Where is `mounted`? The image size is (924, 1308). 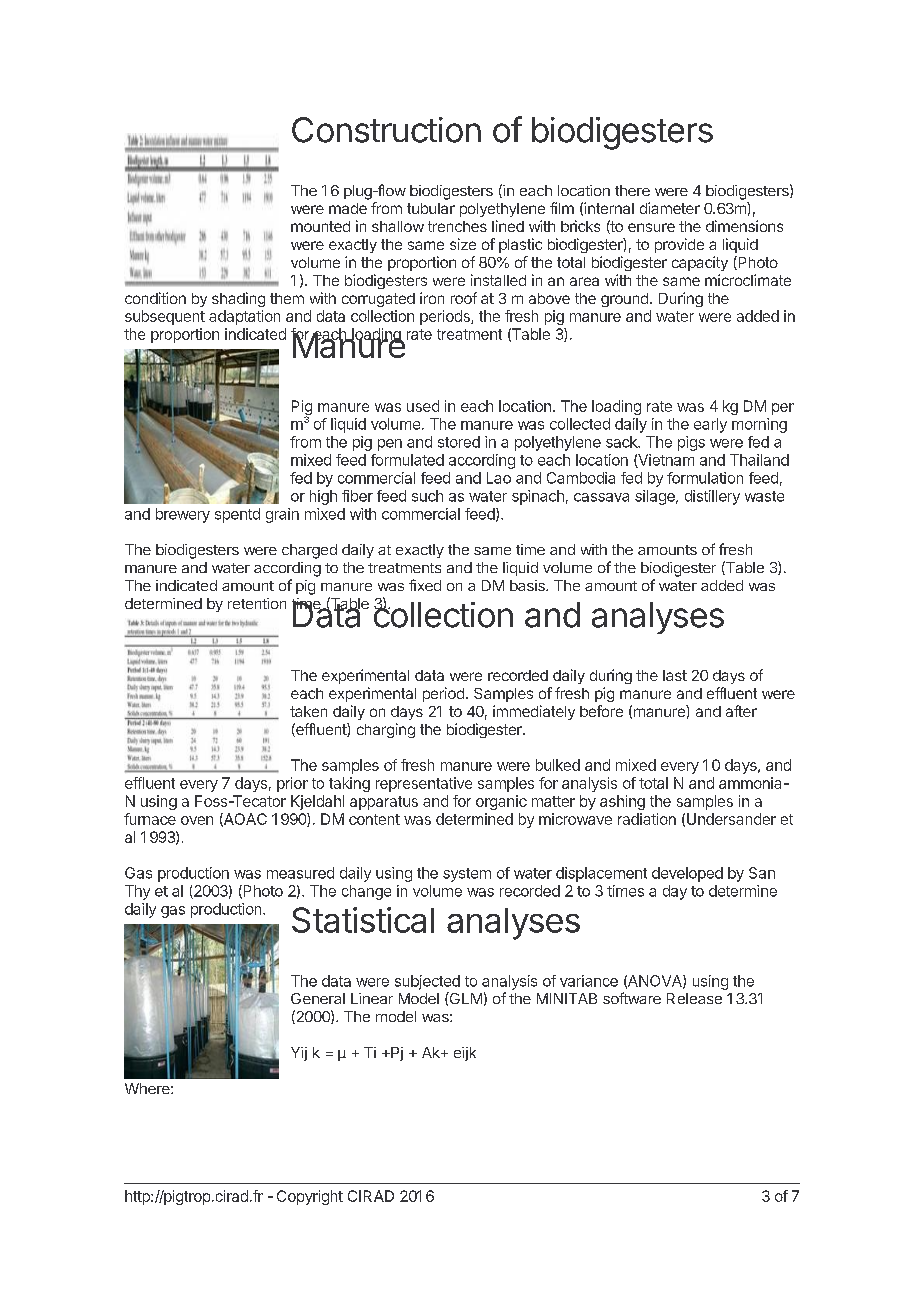
mounted is located at coordinates (320, 226).
